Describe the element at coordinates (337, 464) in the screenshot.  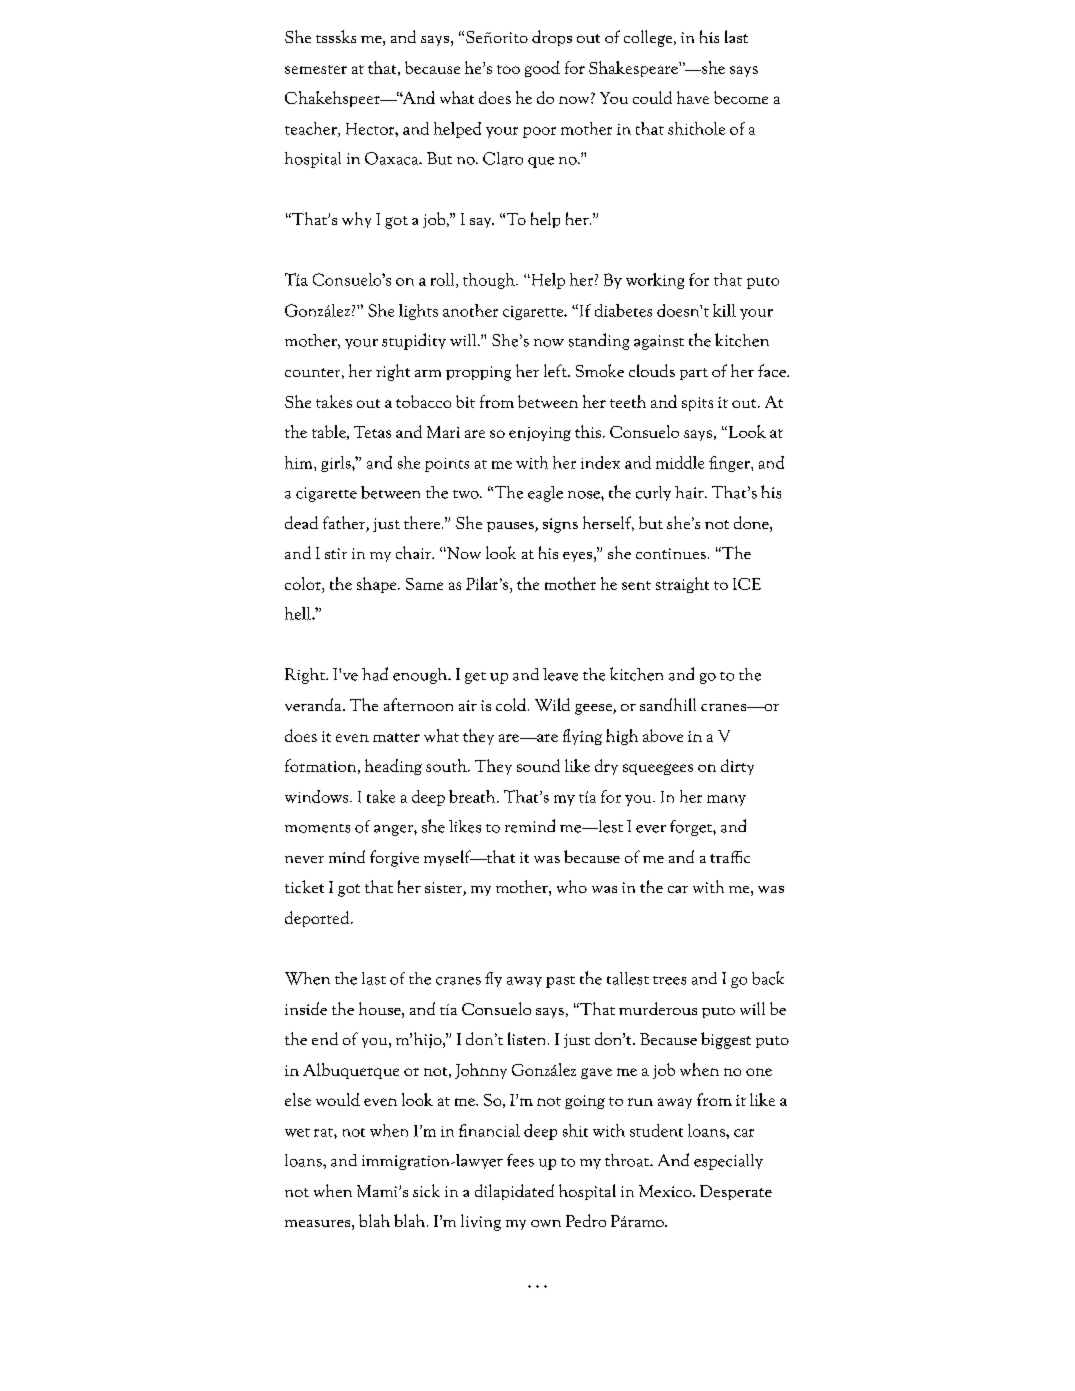
I see `girls` at that location.
